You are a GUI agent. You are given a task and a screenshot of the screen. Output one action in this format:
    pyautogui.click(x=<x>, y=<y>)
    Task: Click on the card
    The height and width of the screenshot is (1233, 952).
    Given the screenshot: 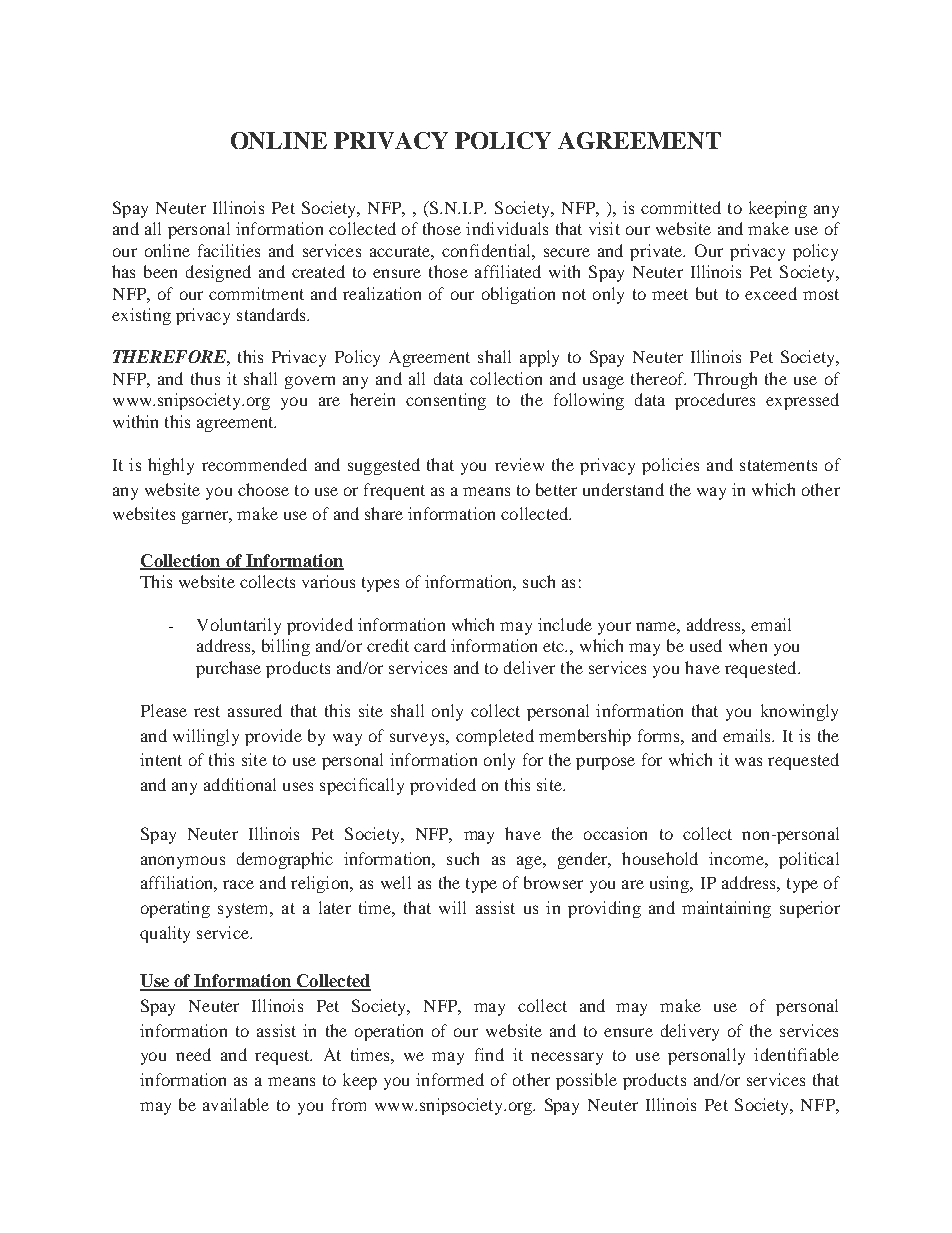 What is the action you would take?
    pyautogui.click(x=430, y=645)
